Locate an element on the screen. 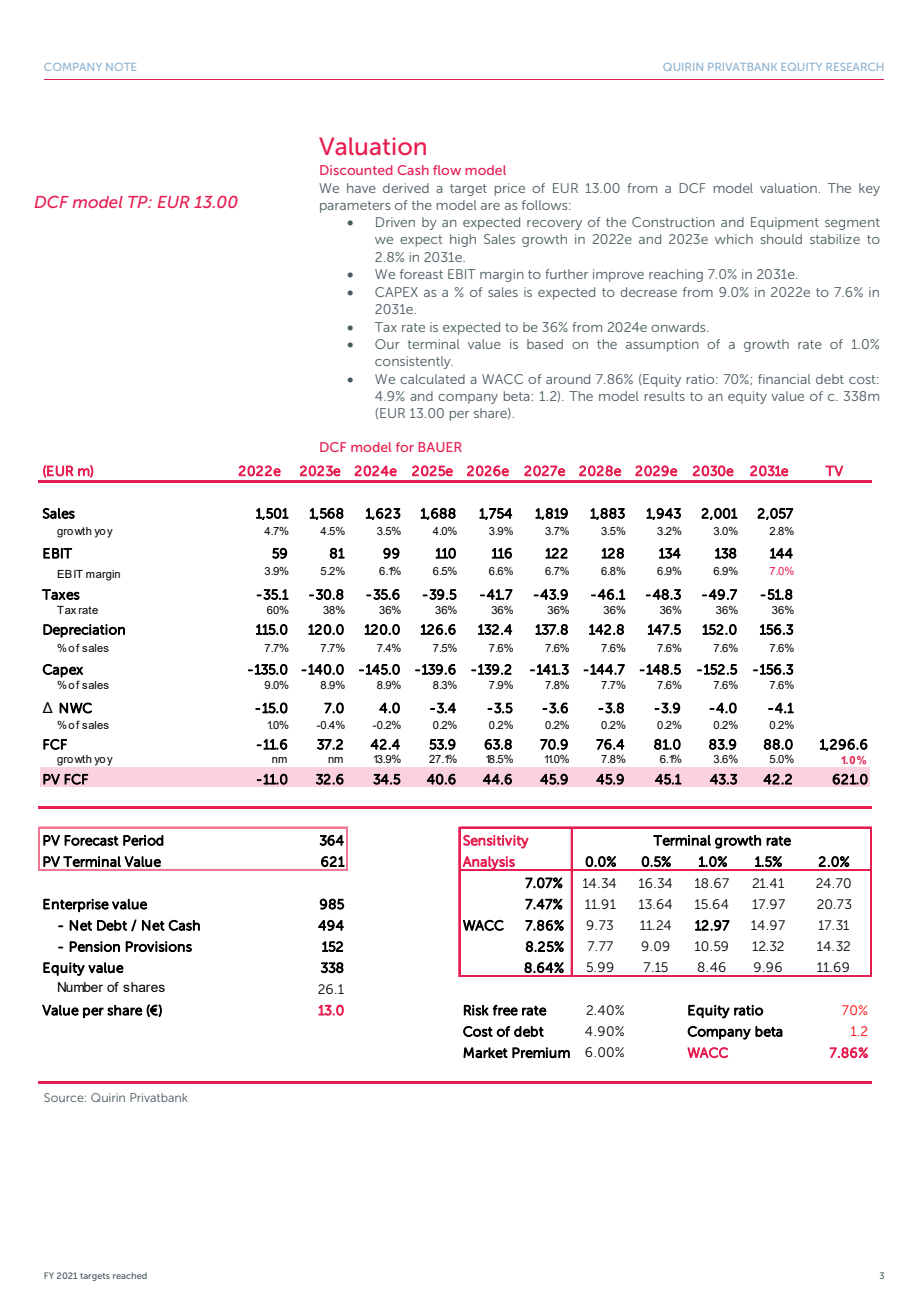 The width and height of the screenshot is (924, 1308). reached is located at coordinates (130, 1275).
